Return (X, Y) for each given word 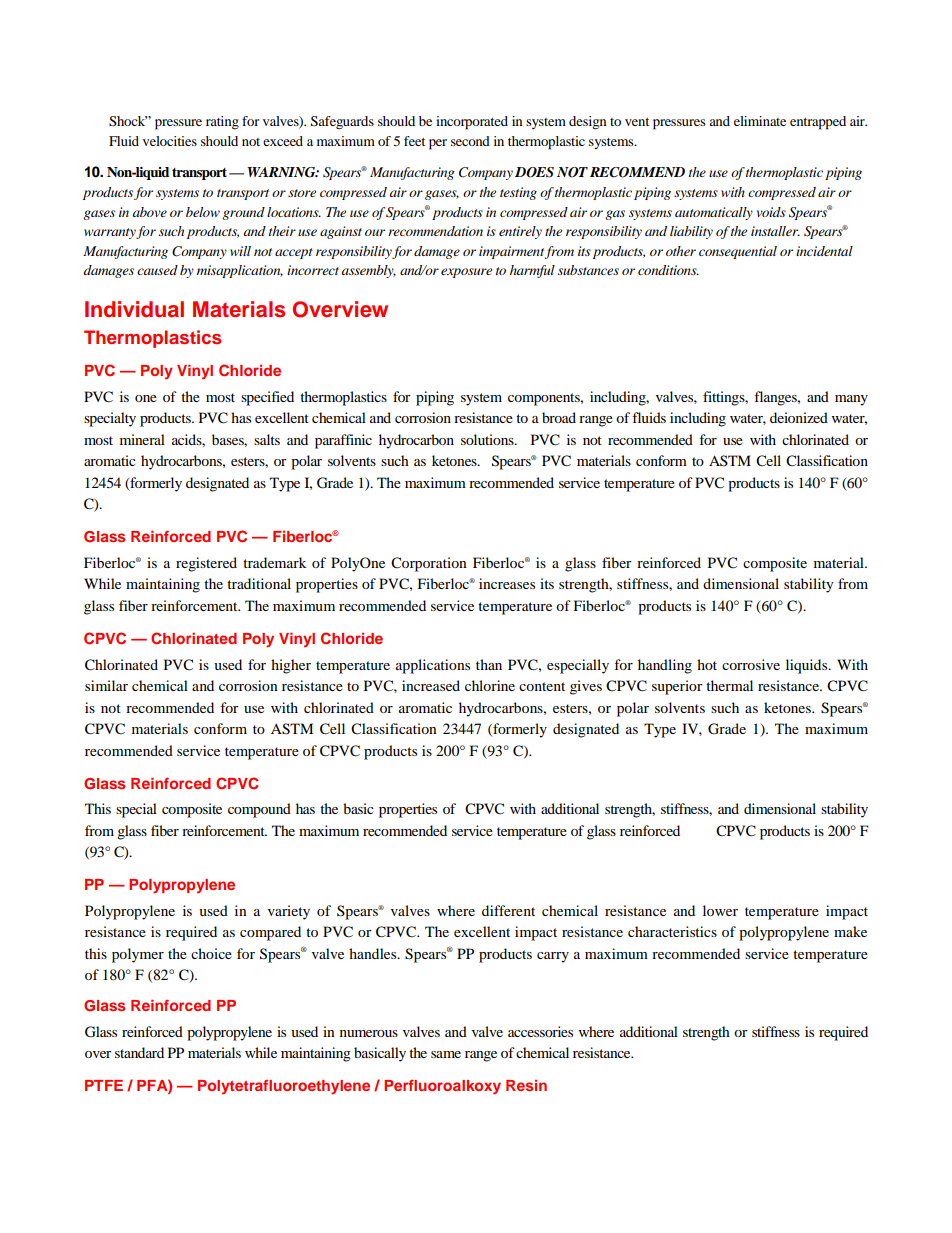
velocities (170, 141)
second (470, 141)
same (446, 1054)
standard (139, 1052)
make (850, 931)
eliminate (760, 121)
